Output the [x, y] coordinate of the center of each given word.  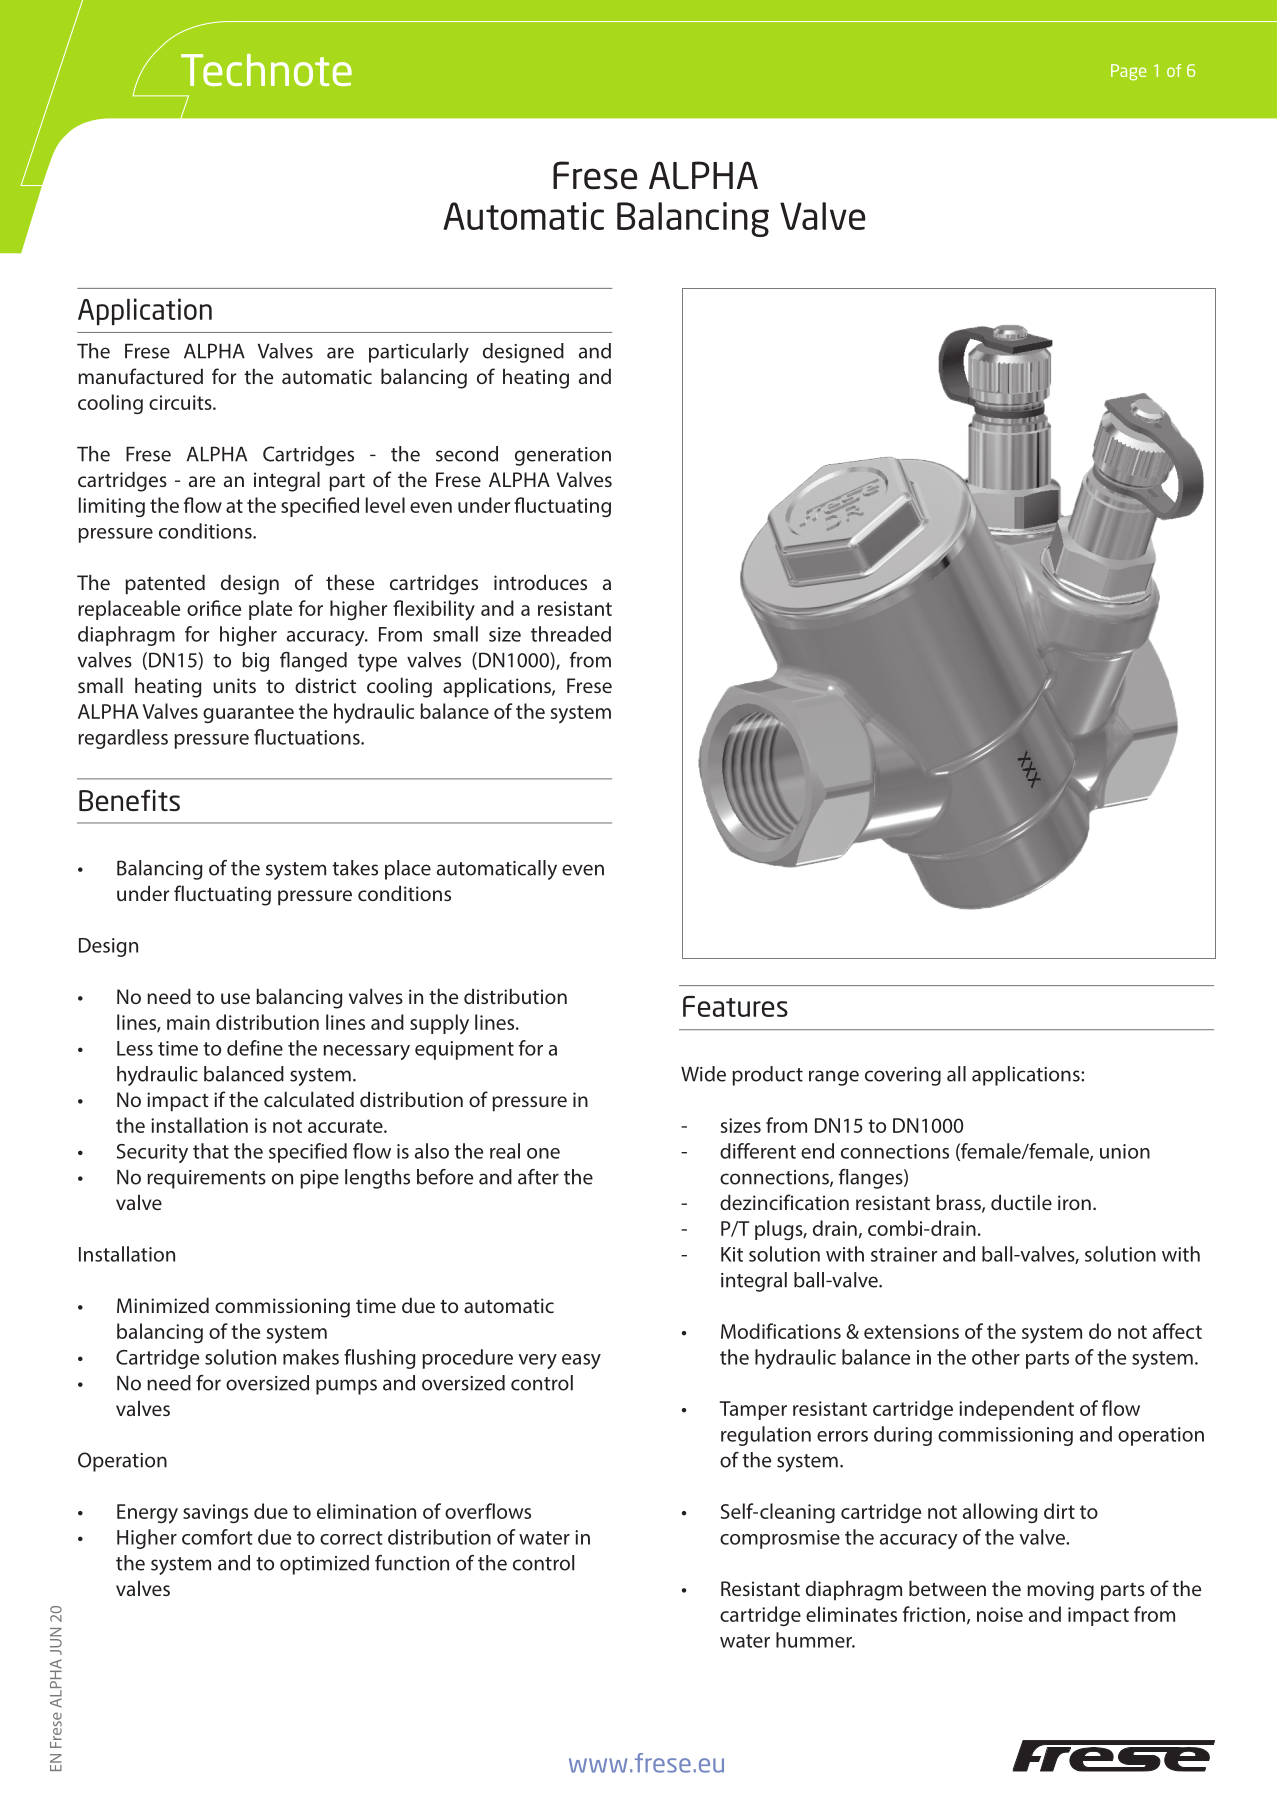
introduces [540, 582]
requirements [206, 1179]
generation [563, 456]
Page [1129, 72]
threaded [571, 634]
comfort [217, 1537]
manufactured [140, 376]
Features [735, 1006]
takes [355, 868]
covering [903, 1076]
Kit [732, 1254]
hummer [815, 1640]
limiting [112, 507]
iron [1074, 1202]
